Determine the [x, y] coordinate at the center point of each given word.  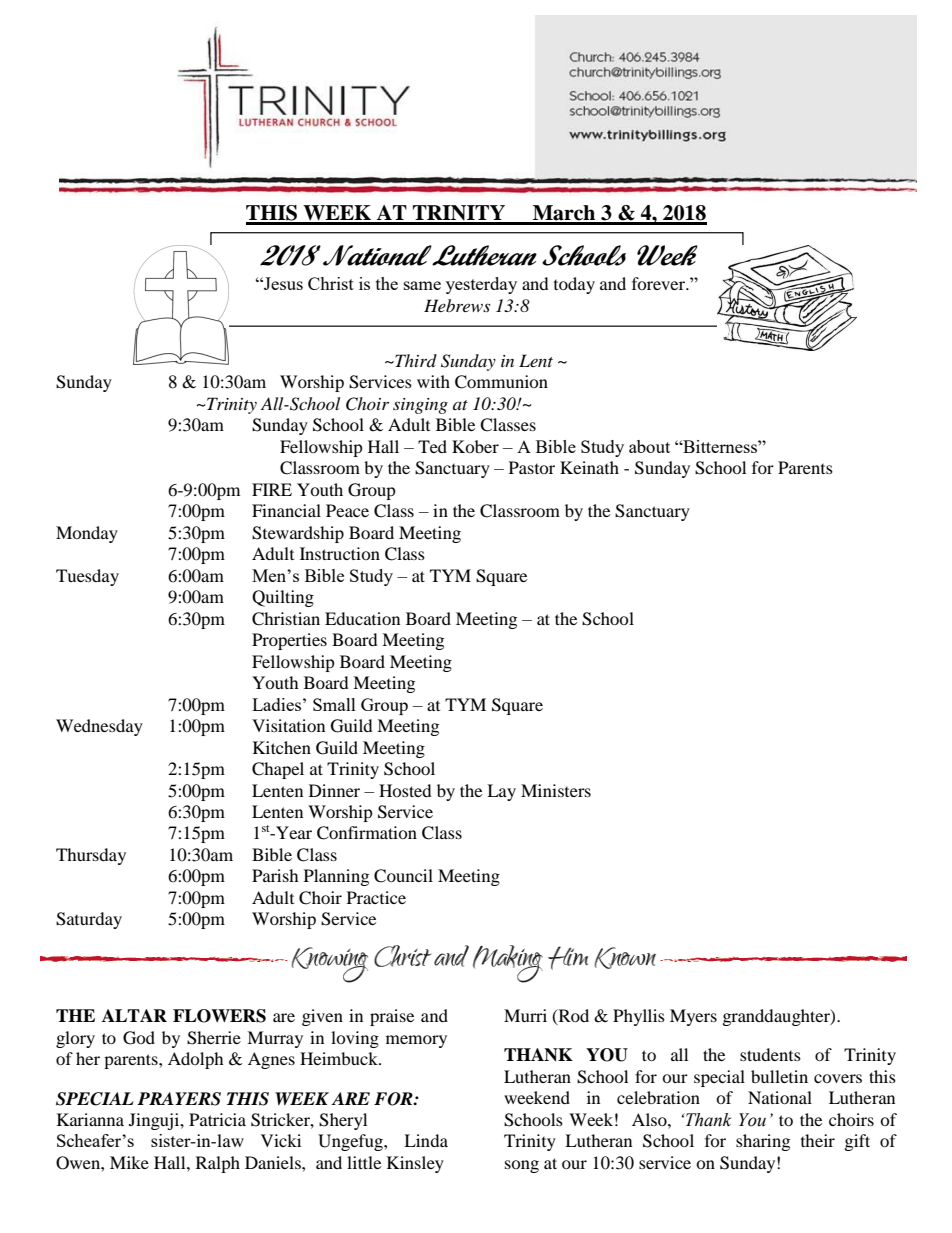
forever [660, 283]
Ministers [556, 790]
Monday [87, 534]
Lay [501, 792]
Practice [376, 897]
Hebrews [457, 305]
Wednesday [99, 727]
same [422, 285]
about [649, 446]
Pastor [532, 467]
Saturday [89, 920]
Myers [693, 1017]
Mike [129, 1162]
